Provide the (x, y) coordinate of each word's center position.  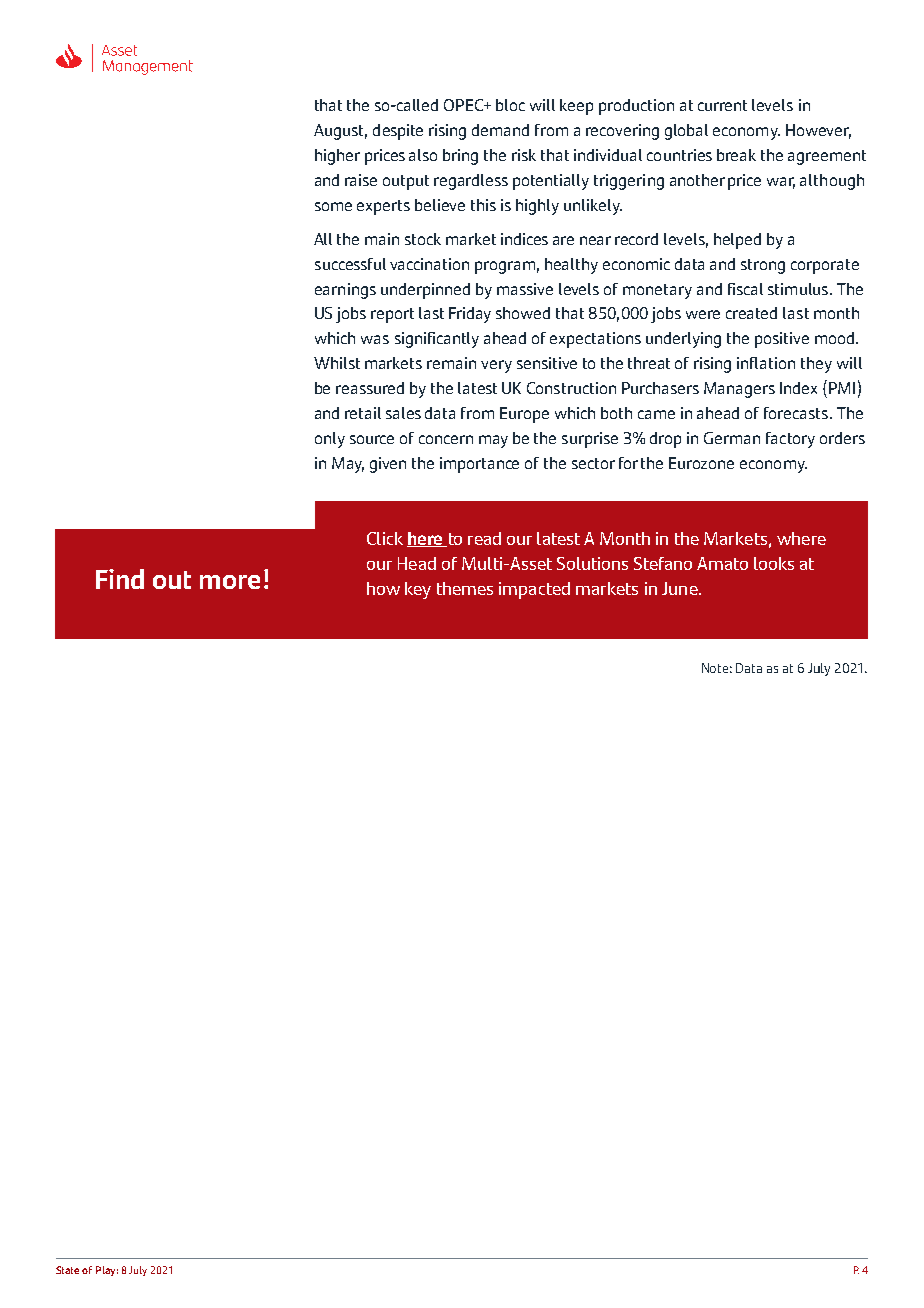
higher (337, 157)
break (736, 155)
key (418, 590)
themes (465, 588)
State (67, 1270)
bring (460, 157)
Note (717, 668)
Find (120, 579)
